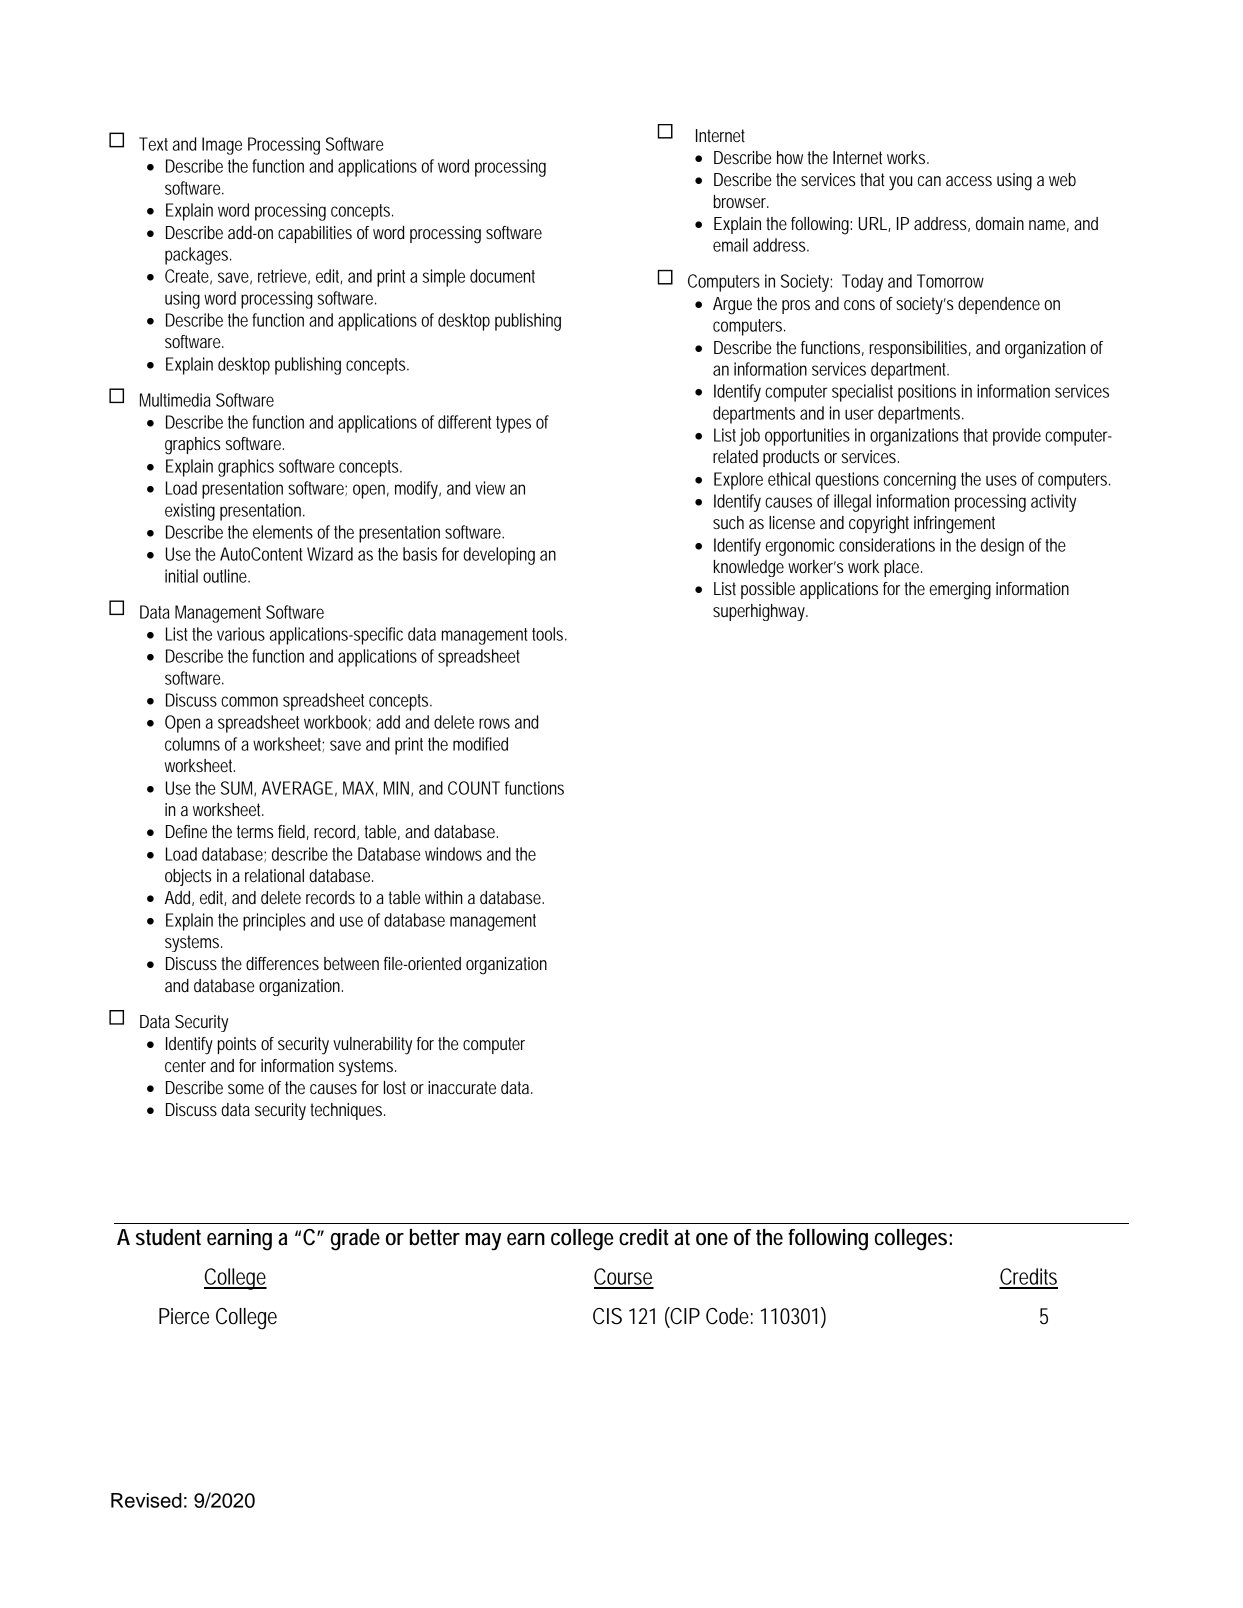  Describe the element at coordinates (960, 591) in the page. I see `emerging` at that location.
